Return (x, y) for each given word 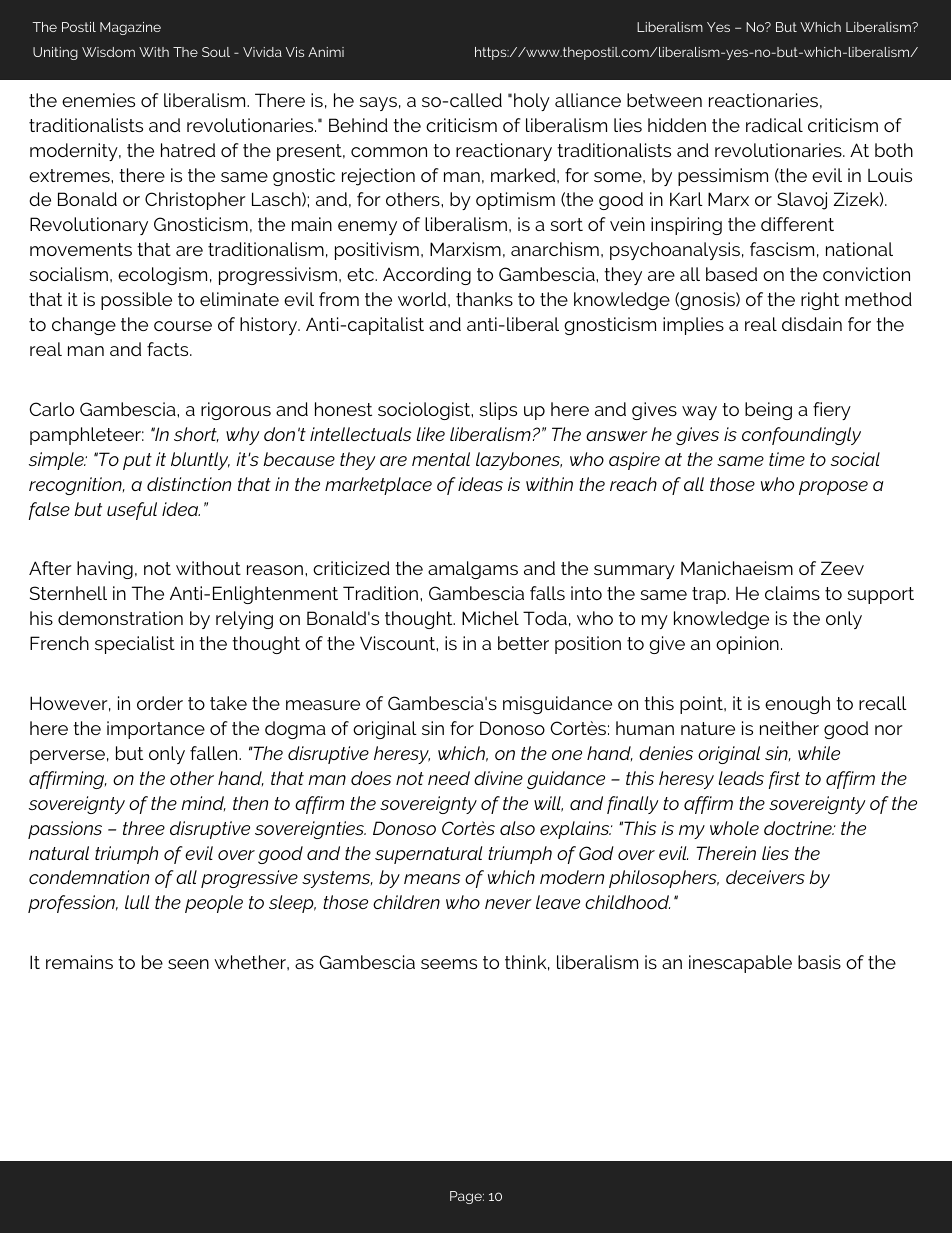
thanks (484, 299)
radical (774, 125)
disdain (812, 324)
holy (532, 102)
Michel (490, 618)
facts (169, 349)
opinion (747, 645)
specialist (135, 645)
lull (137, 902)
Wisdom (108, 52)
